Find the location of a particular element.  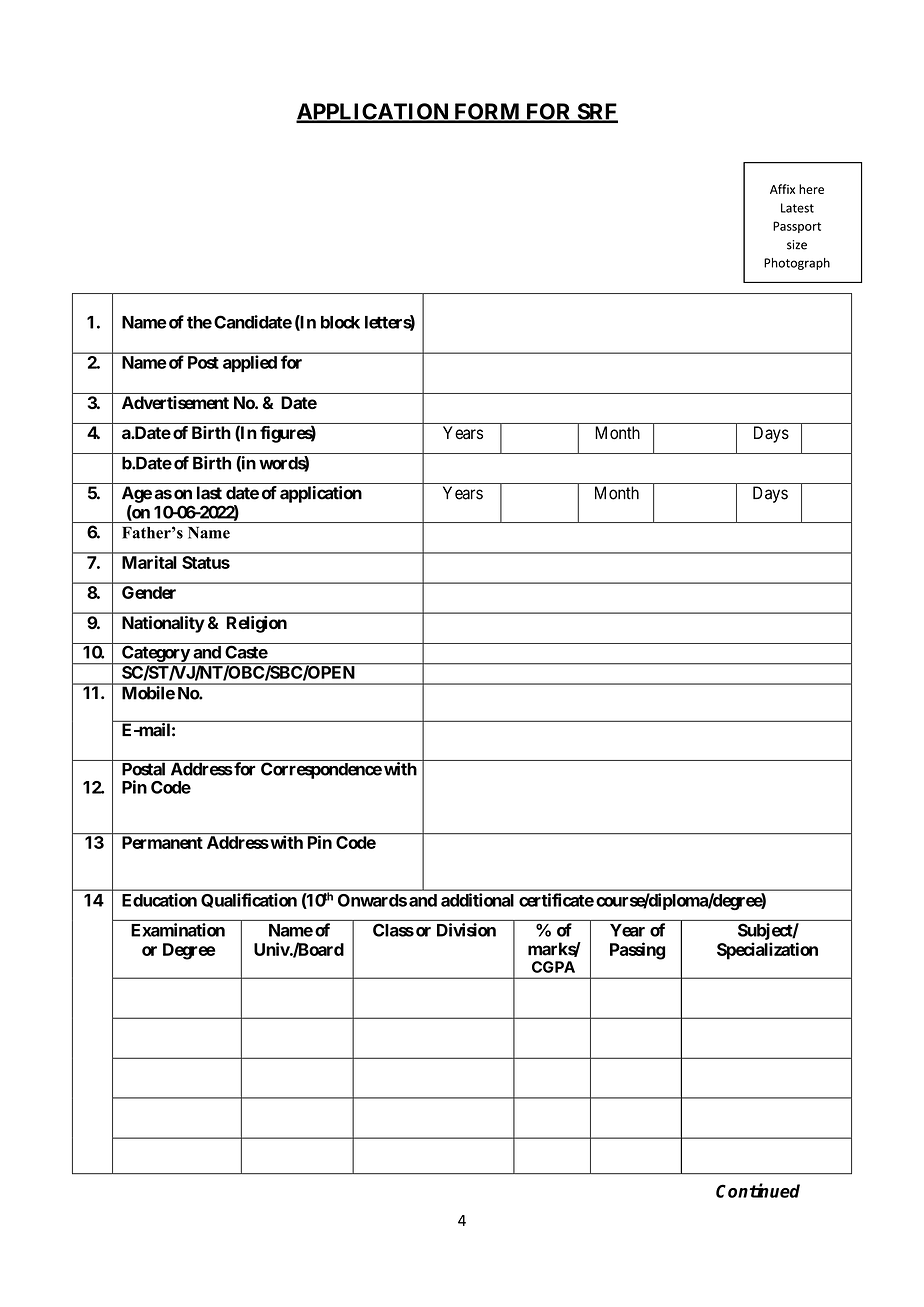

Passing is located at coordinates (637, 951).
